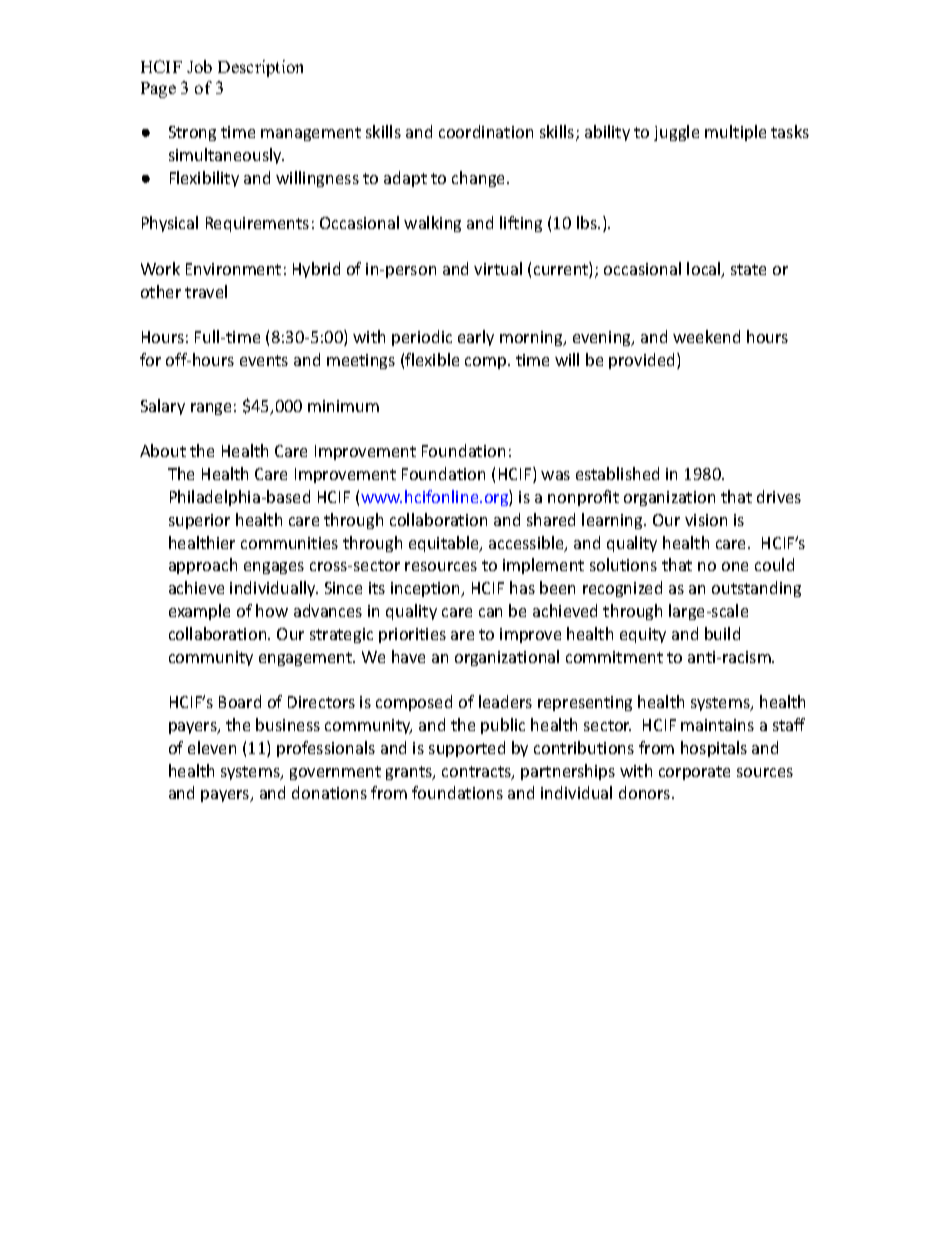 The width and height of the image is (952, 1233). Describe the element at coordinates (735, 133) in the image. I see `multiple` at that location.
